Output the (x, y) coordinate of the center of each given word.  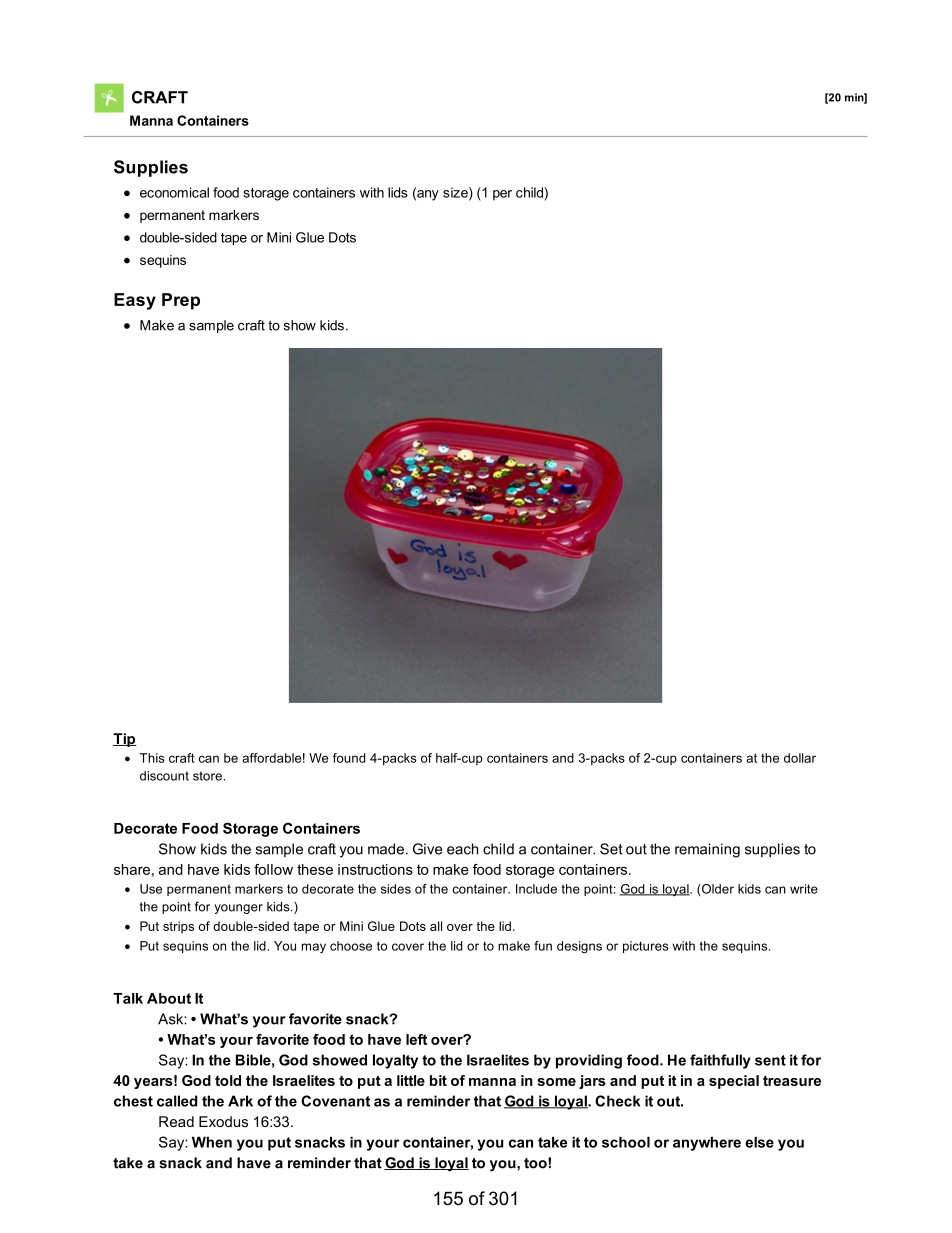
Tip (125, 740)
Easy (135, 301)
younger (238, 909)
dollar (800, 758)
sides (396, 889)
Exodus (223, 1121)
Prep (181, 301)
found (349, 758)
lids (398, 192)
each (462, 849)
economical (174, 192)
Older (717, 890)
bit (438, 1080)
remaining (707, 850)
